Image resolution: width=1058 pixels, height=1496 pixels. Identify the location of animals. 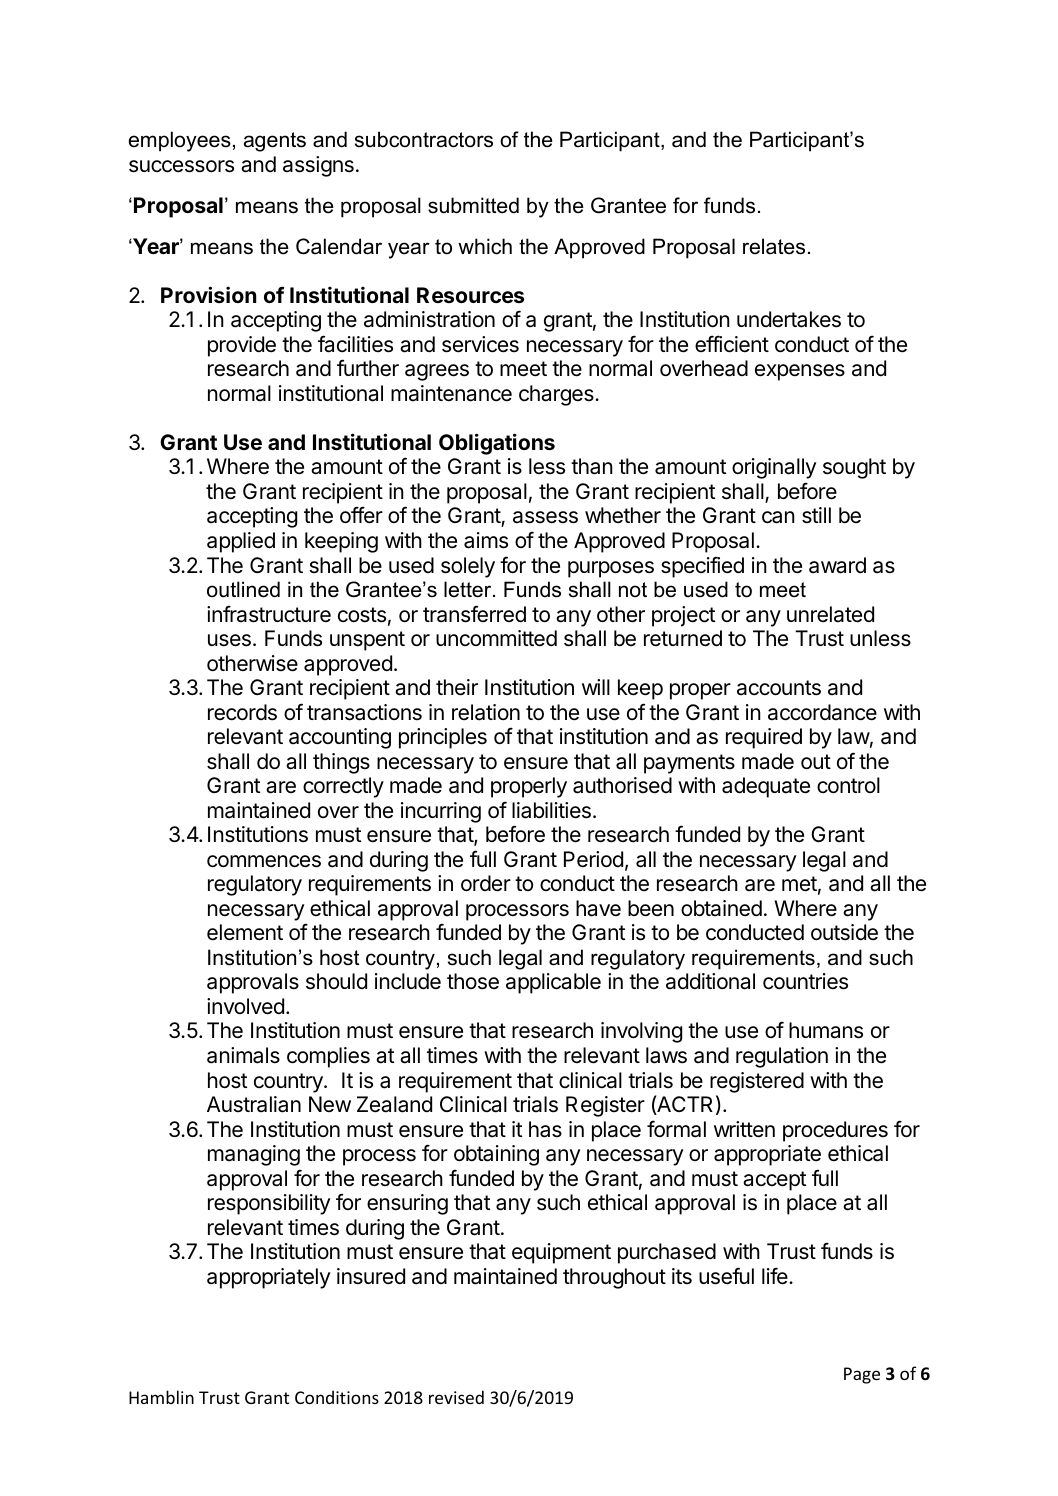
(243, 1055).
